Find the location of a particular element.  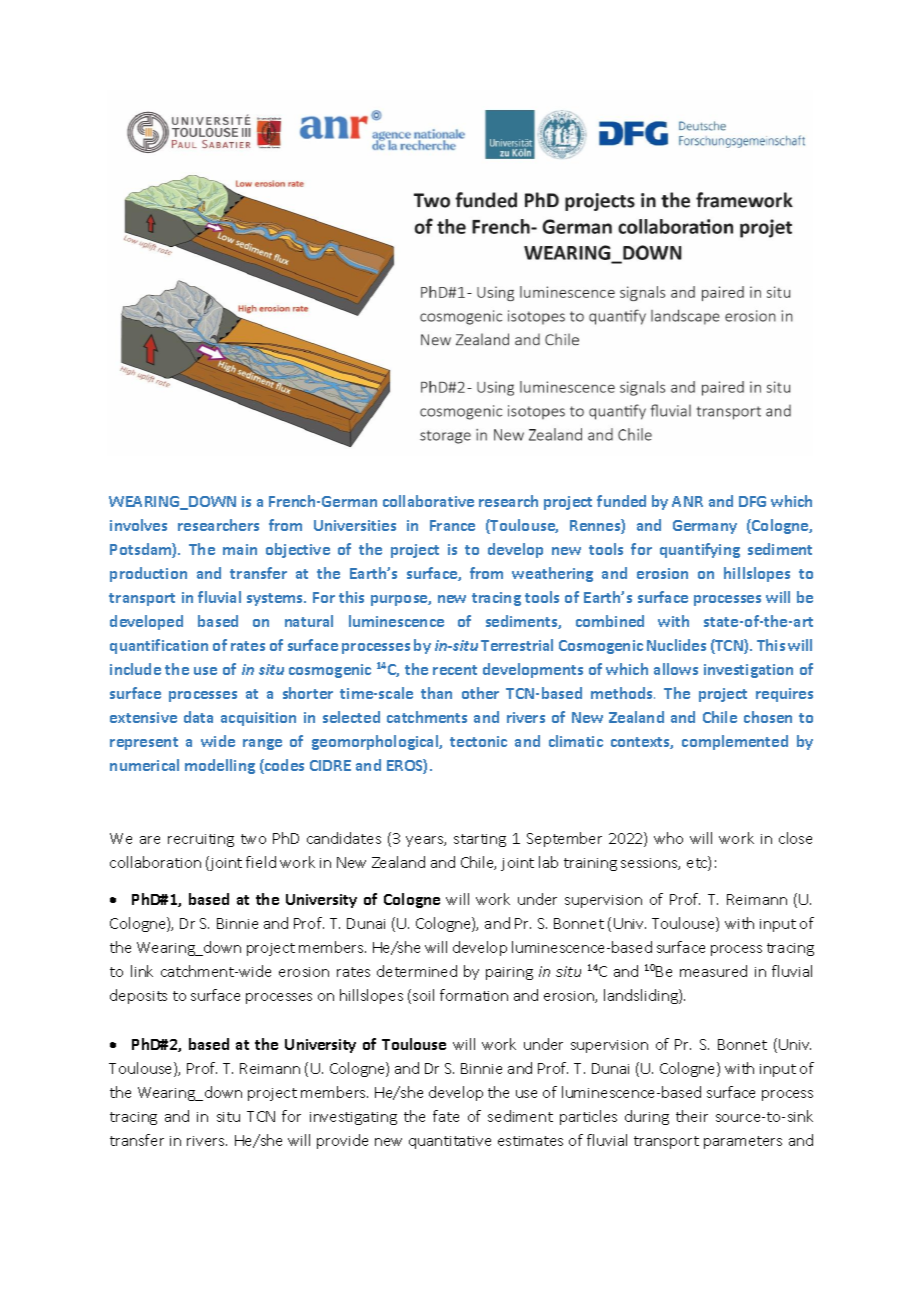

provide is located at coordinates (342, 1141).
